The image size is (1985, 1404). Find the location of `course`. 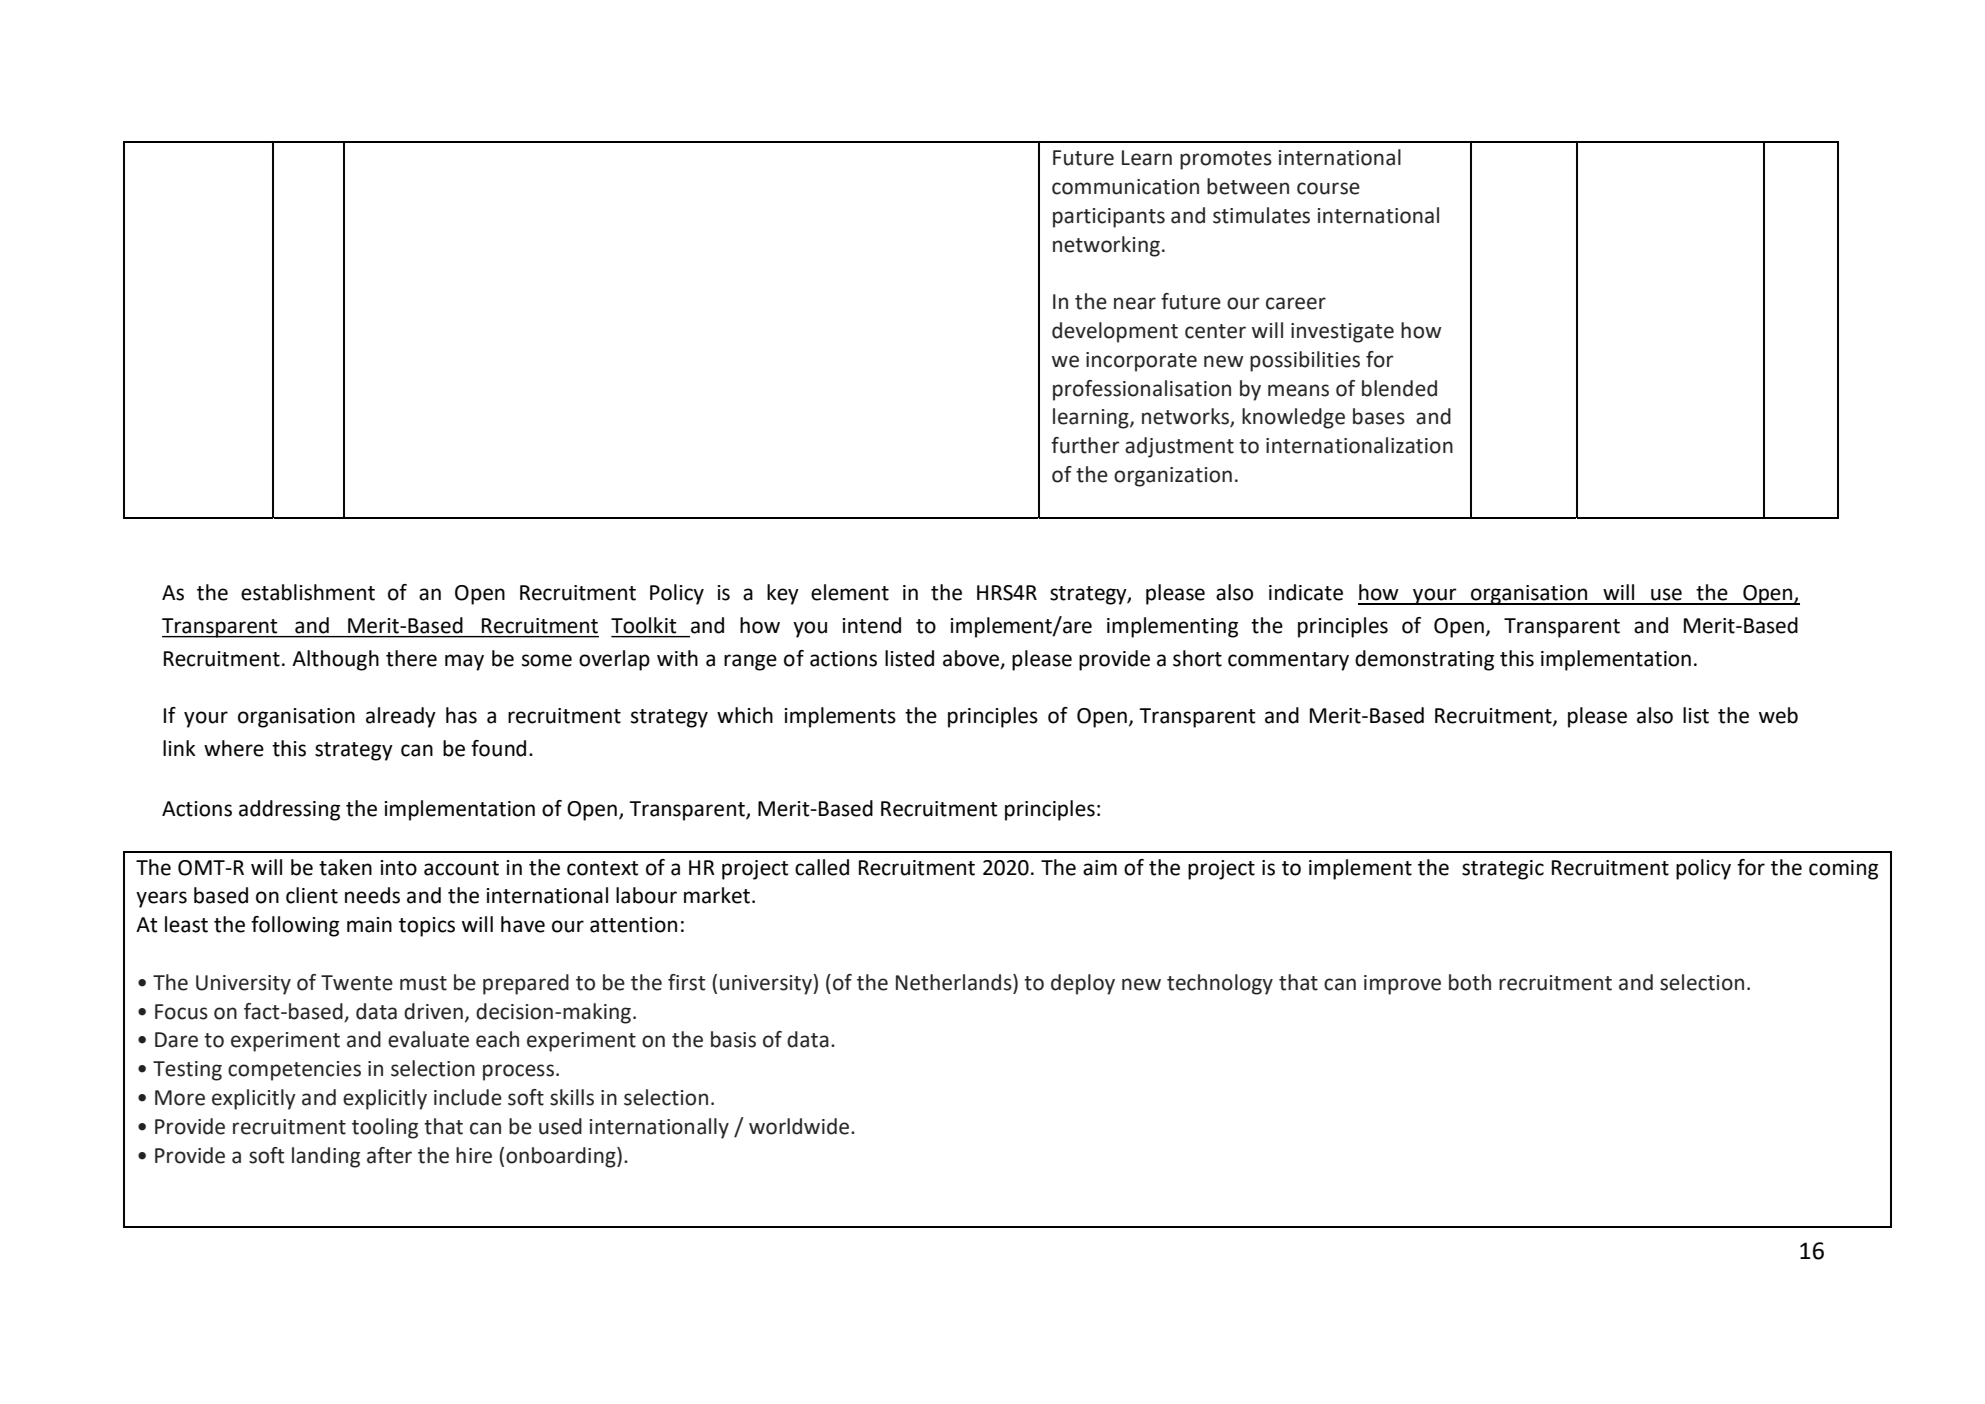

course is located at coordinates (1328, 188).
